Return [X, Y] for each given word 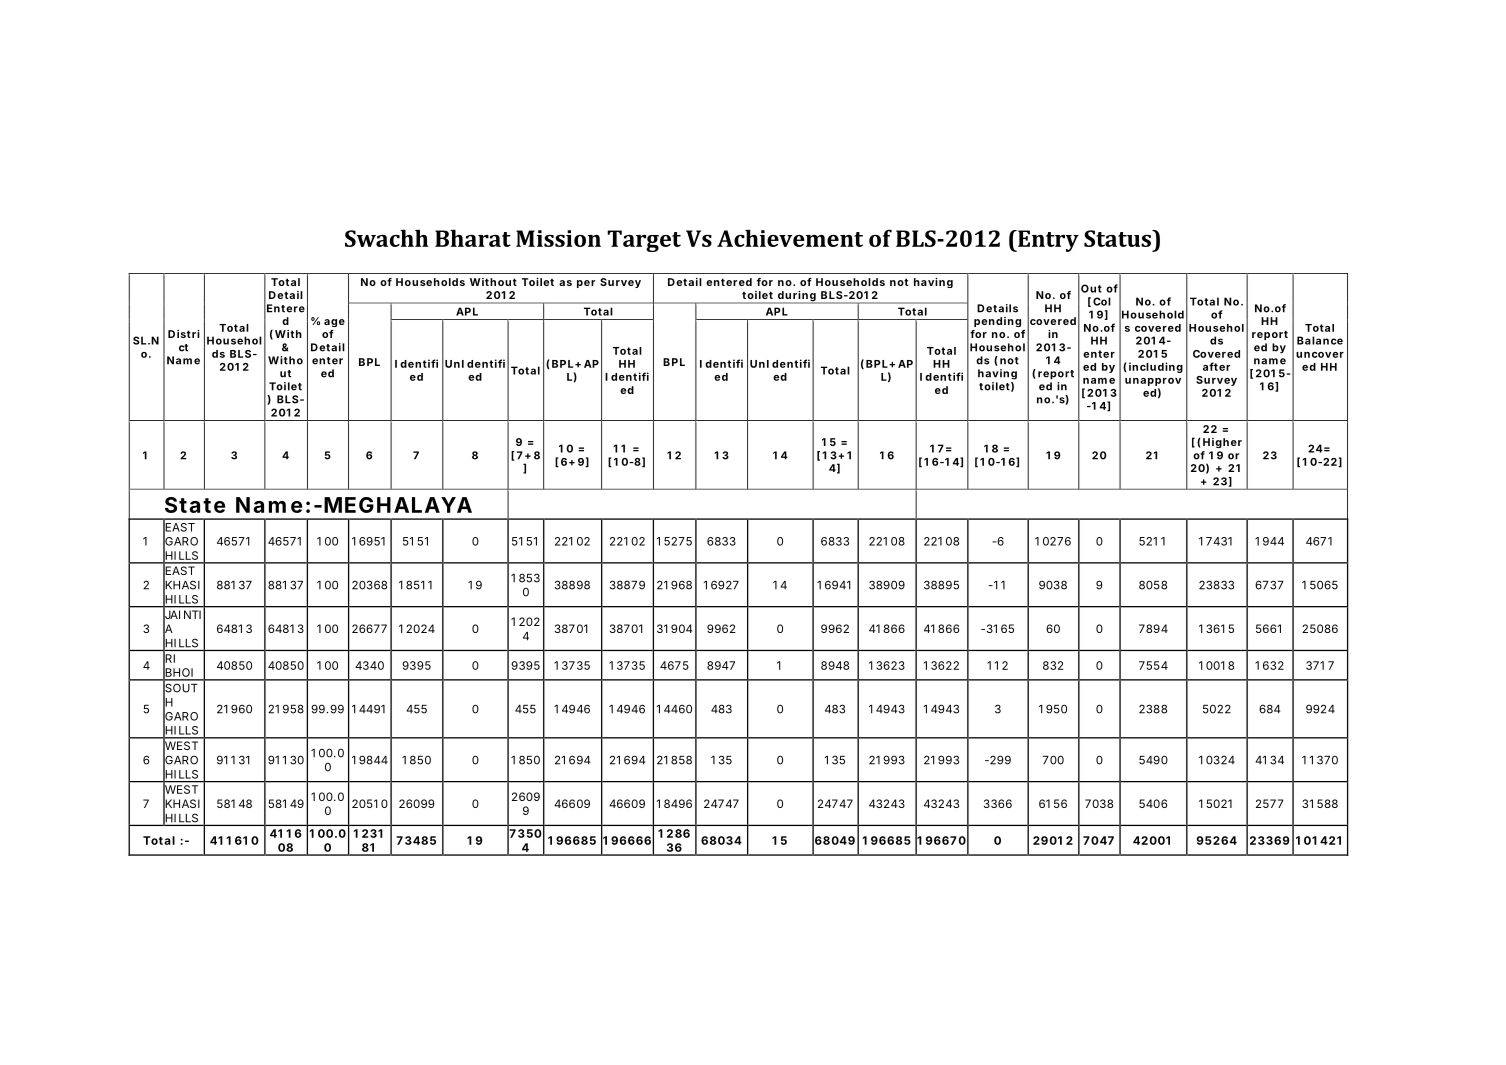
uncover [1320, 355]
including [1156, 367]
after [1216, 366]
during [796, 297]
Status [1118, 238]
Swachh [386, 238]
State [195, 505]
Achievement [790, 238]
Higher [1222, 443]
